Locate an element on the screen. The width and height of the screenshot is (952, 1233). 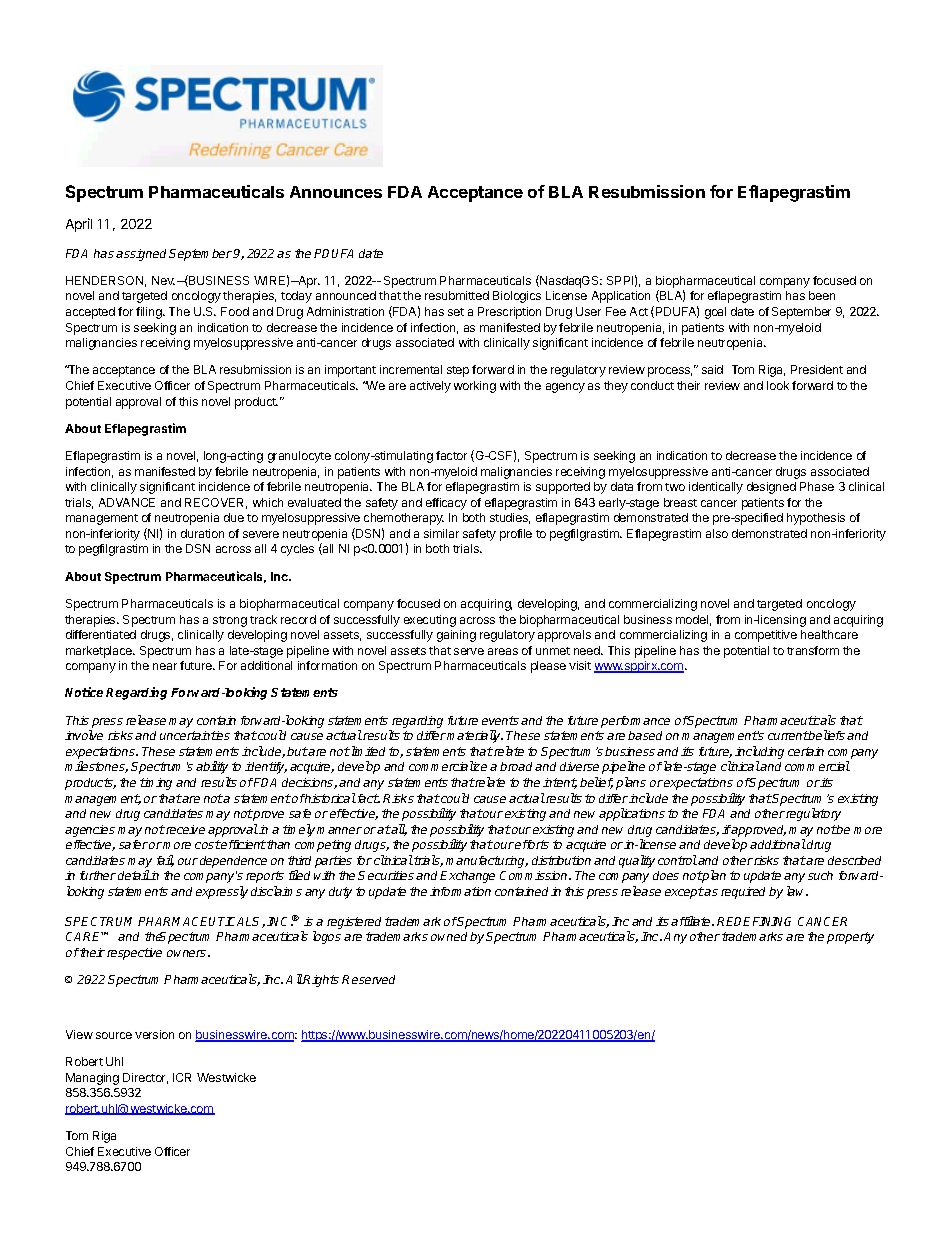
including is located at coordinates (759, 754).
